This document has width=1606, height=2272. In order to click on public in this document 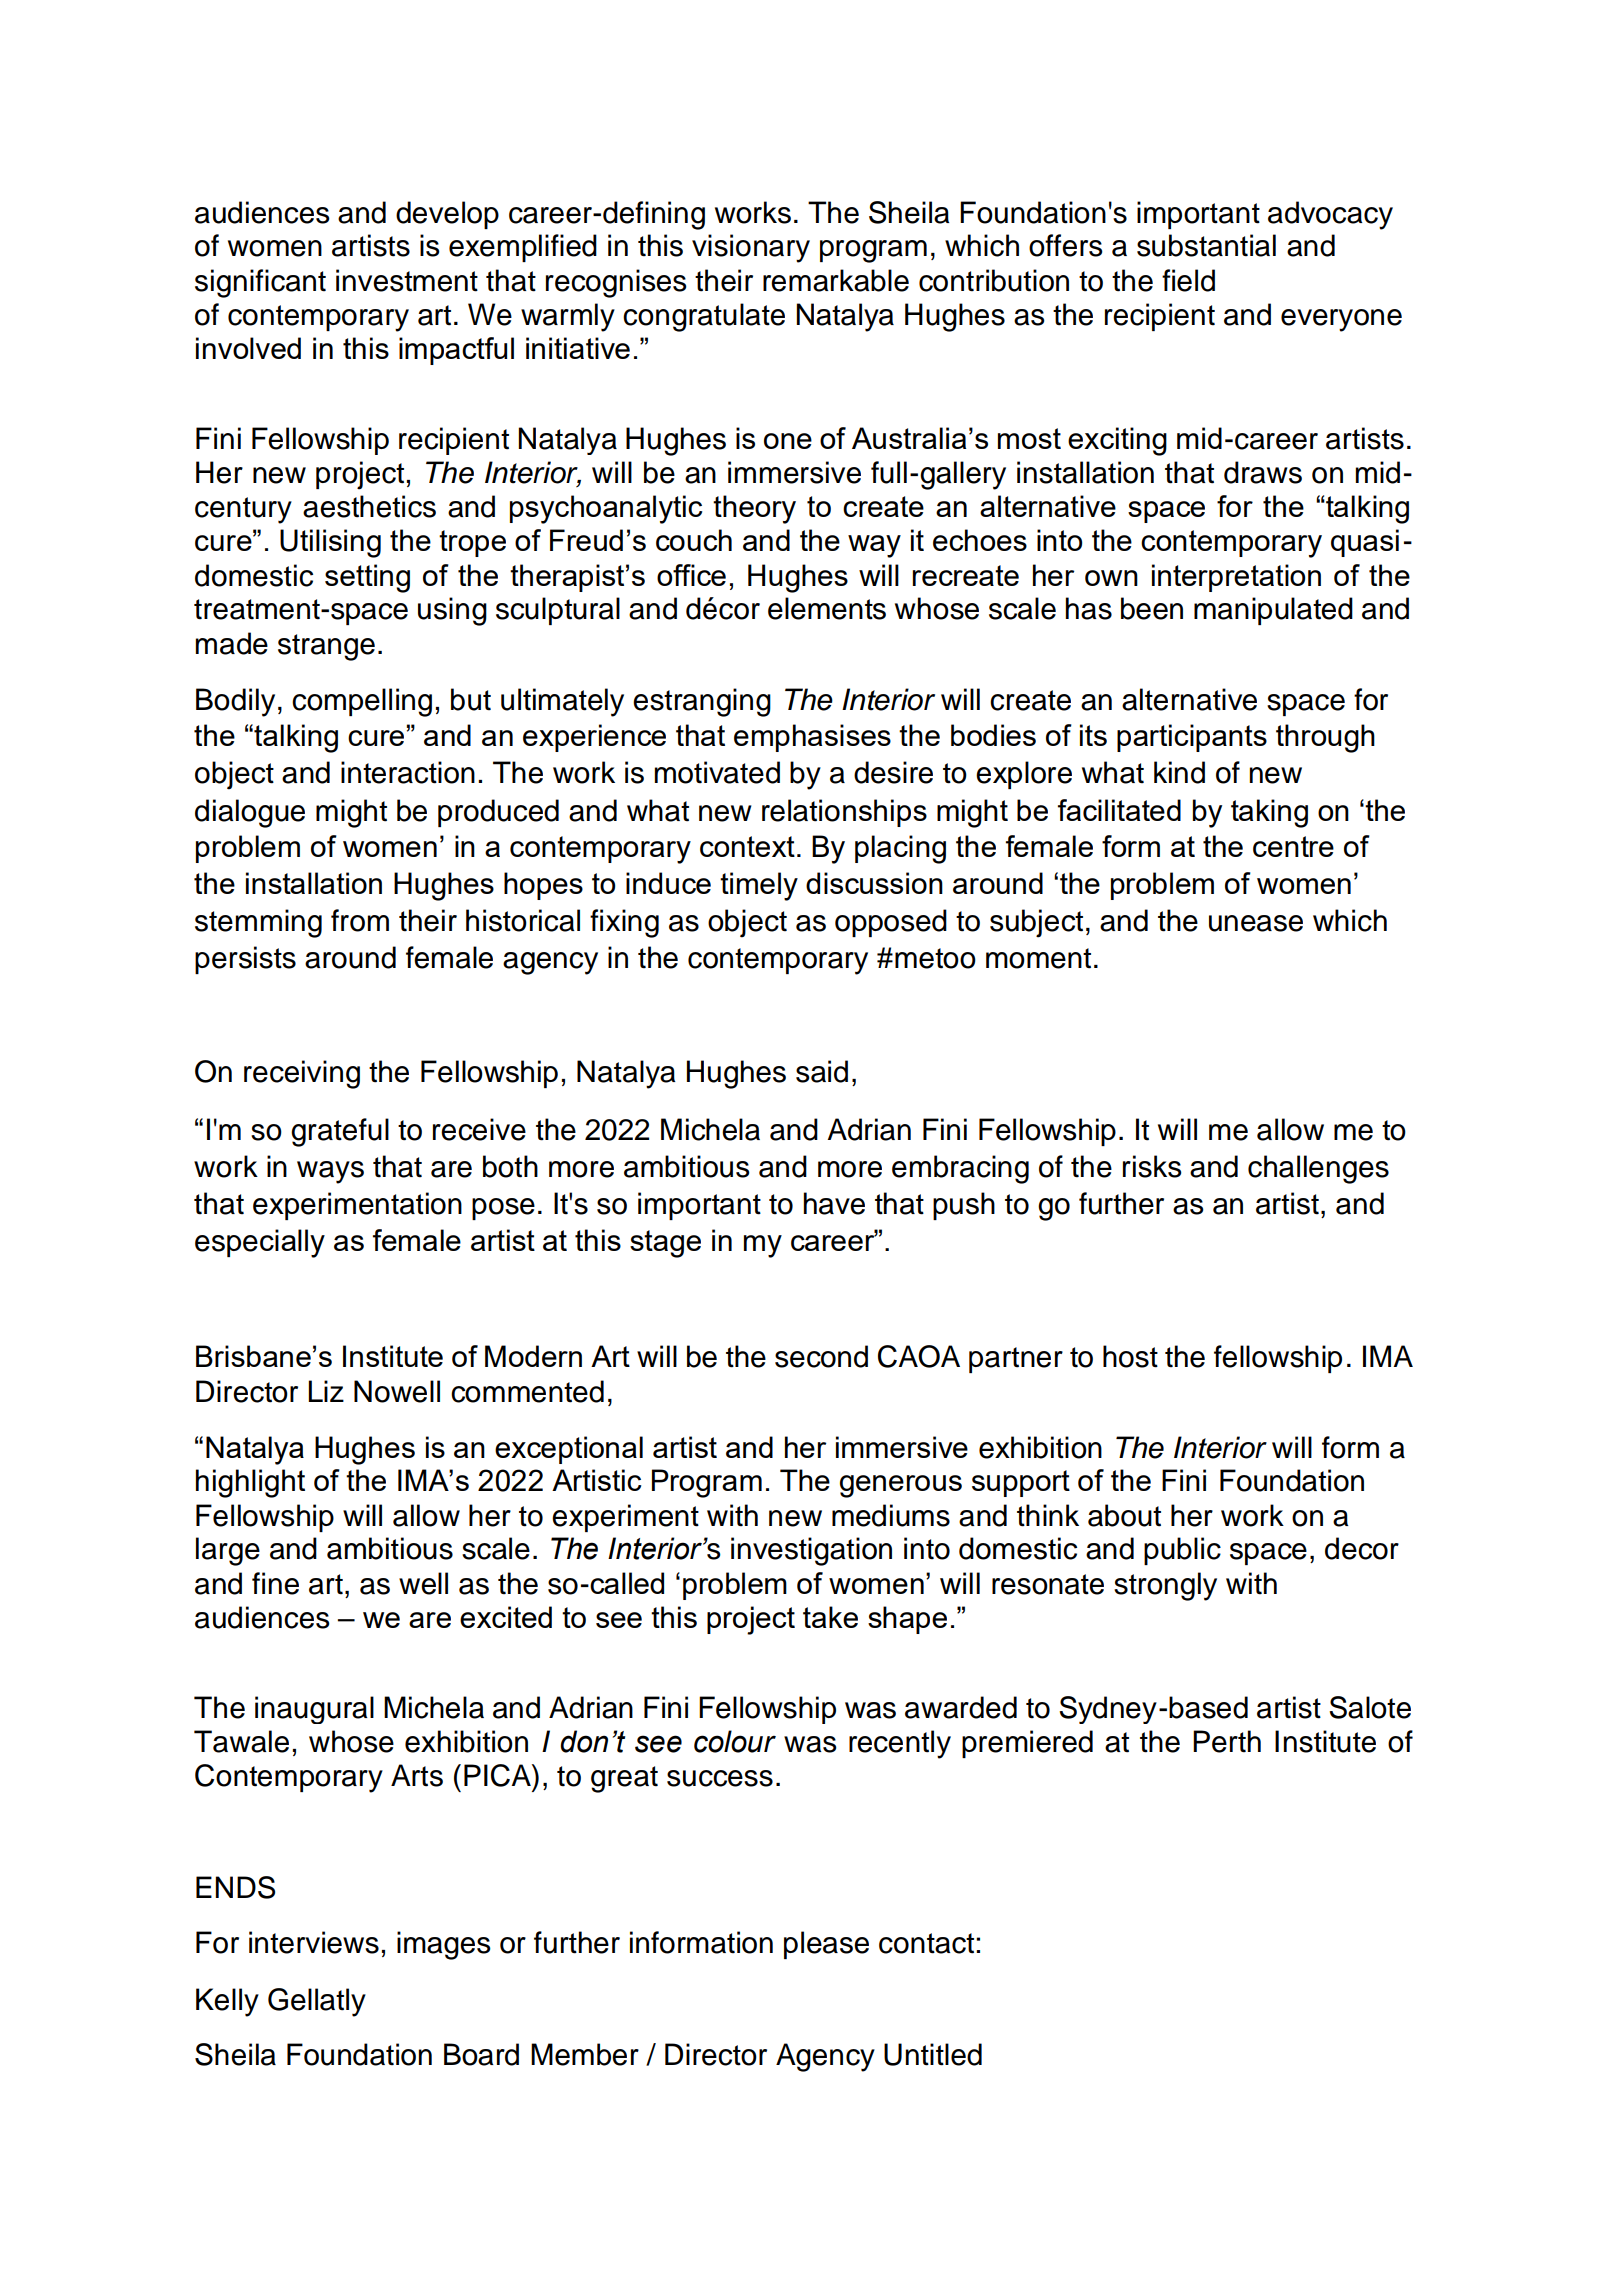, I will do `click(1182, 1551)`.
